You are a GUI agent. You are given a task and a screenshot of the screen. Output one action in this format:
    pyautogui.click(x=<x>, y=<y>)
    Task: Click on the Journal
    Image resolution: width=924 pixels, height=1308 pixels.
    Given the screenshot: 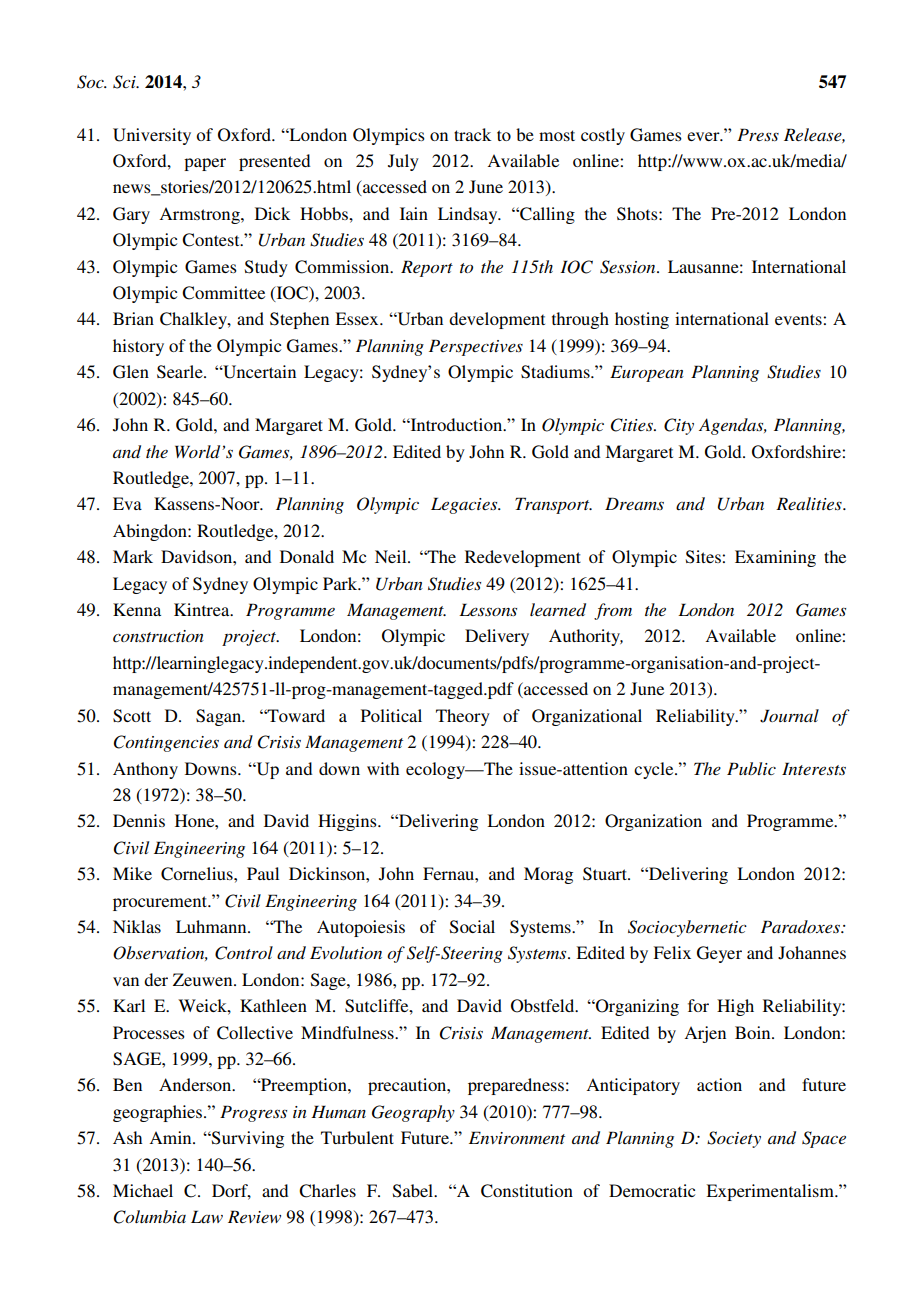 What is the action you would take?
    pyautogui.click(x=789, y=716)
